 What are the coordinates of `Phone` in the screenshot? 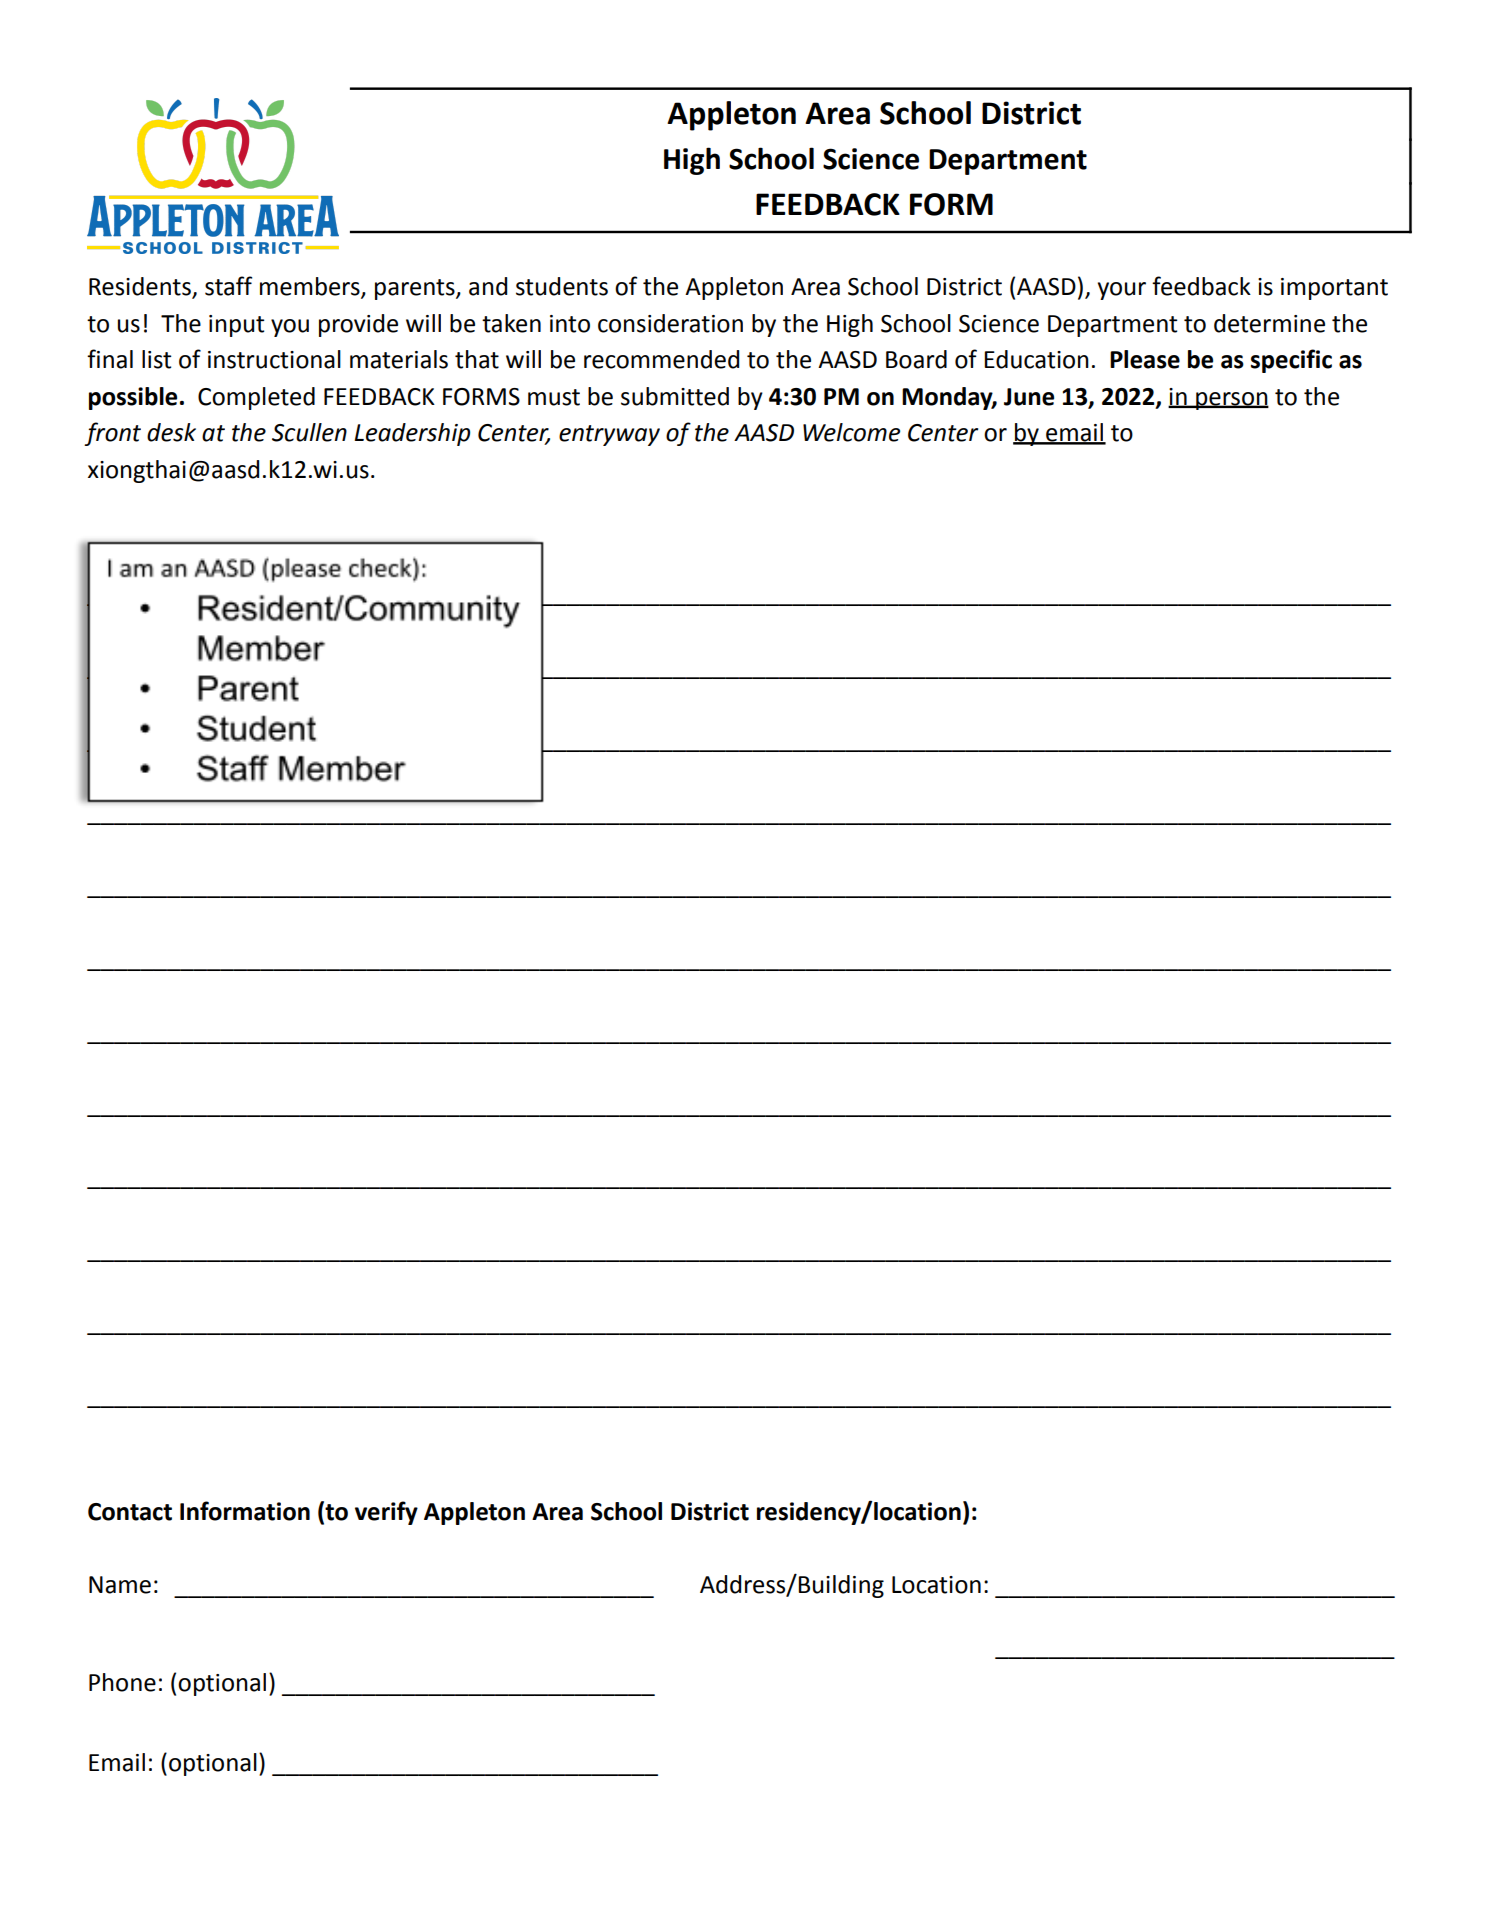 It's located at (122, 1682).
